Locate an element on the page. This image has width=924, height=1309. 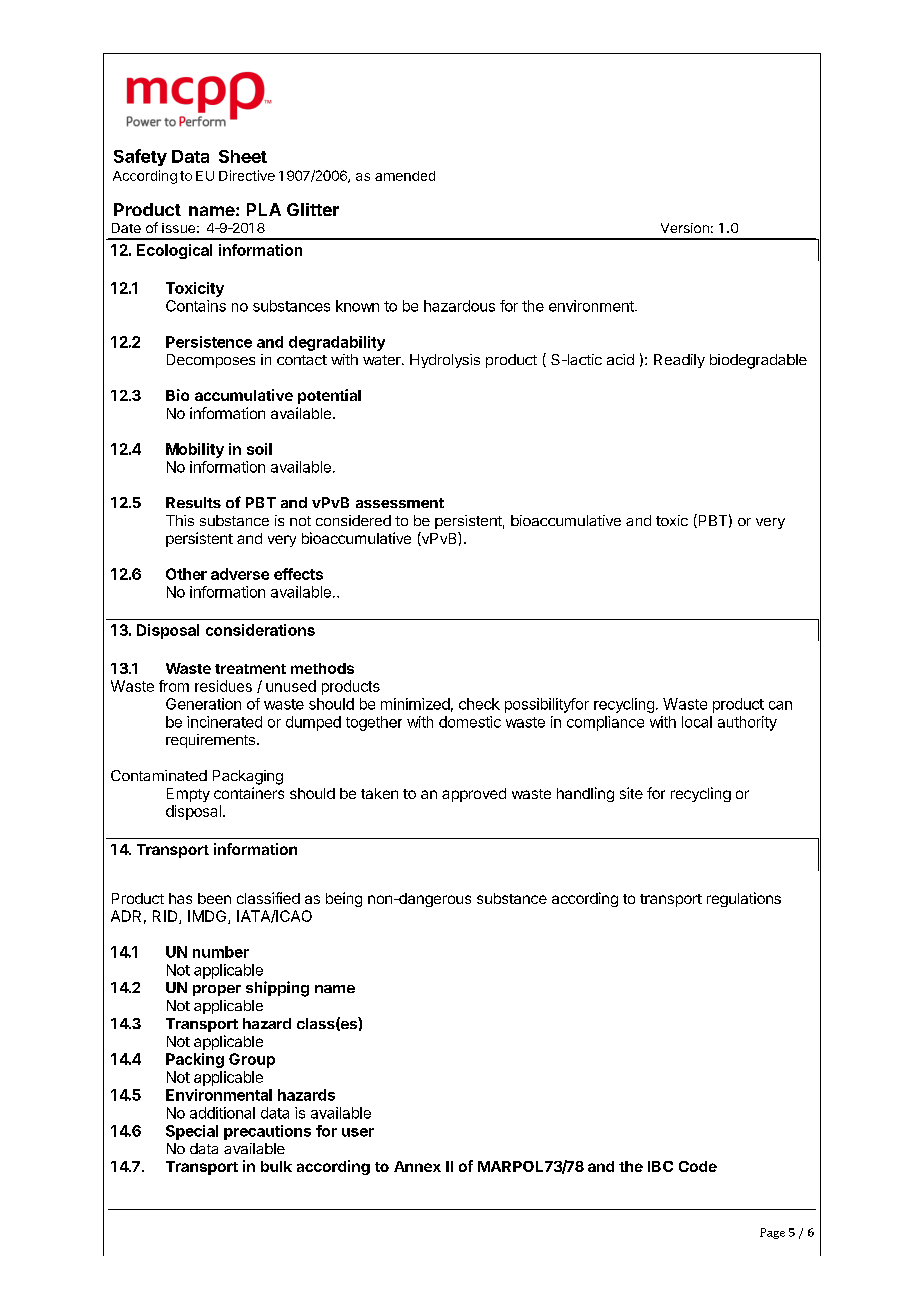
Readily is located at coordinates (679, 361).
